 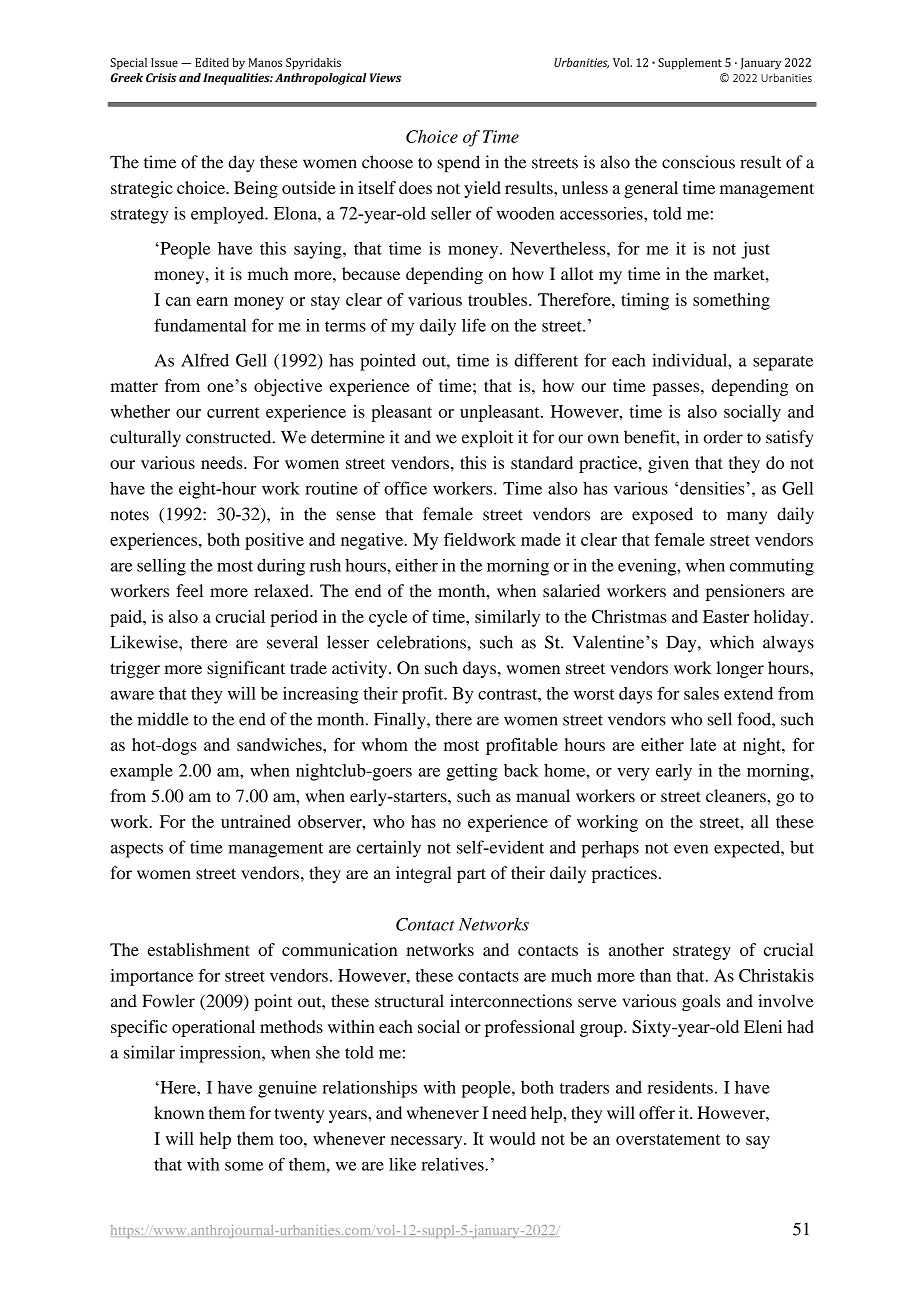 What do you see at coordinates (726, 616) in the image?
I see `Easter` at bounding box center [726, 616].
